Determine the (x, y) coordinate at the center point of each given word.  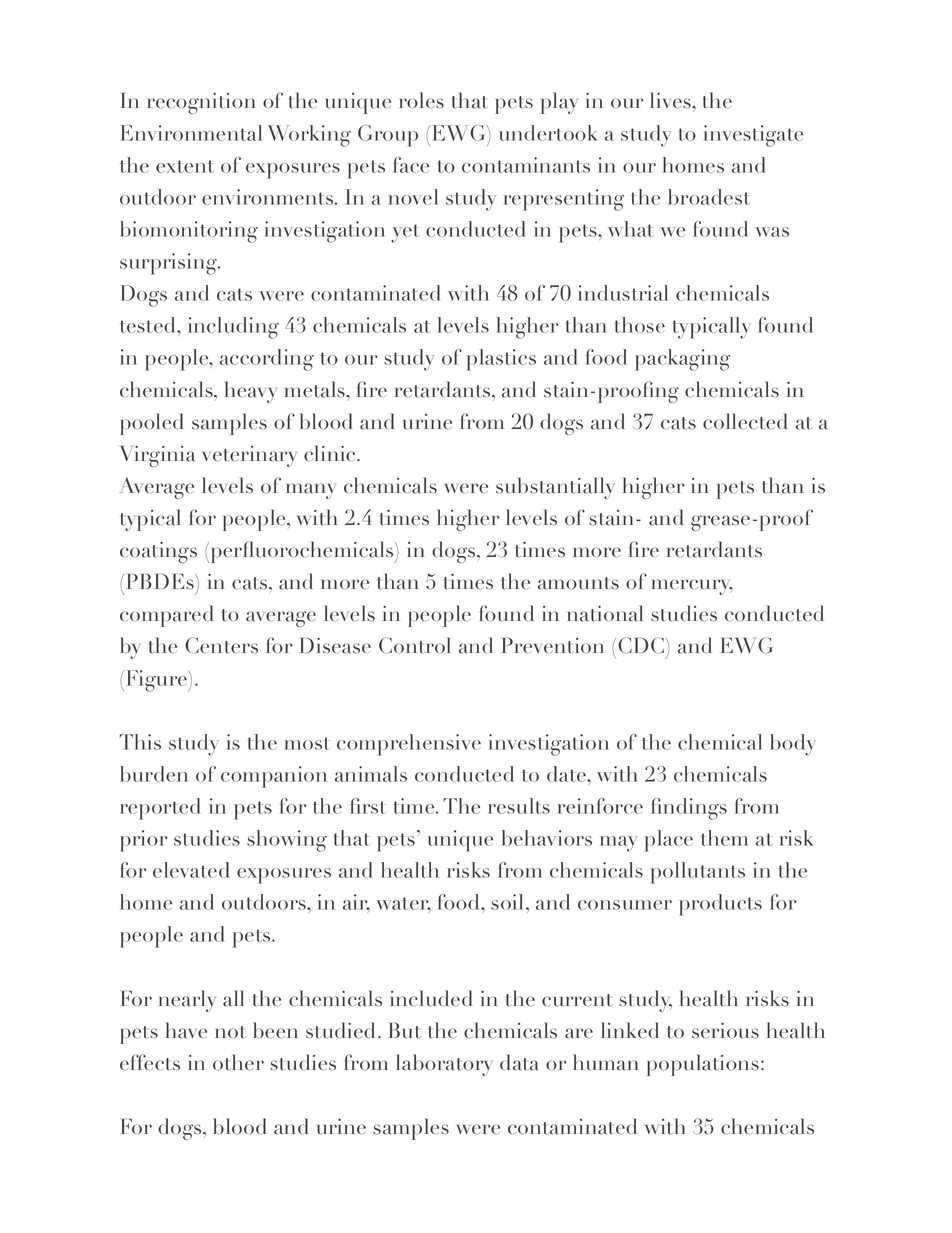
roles (421, 100)
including (233, 328)
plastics (501, 360)
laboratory (444, 1065)
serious (725, 1031)
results (519, 806)
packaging (682, 360)
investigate (753, 136)
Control (415, 645)
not (230, 1032)
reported (160, 809)
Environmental (191, 133)
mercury (692, 587)
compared (166, 616)
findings (689, 809)
